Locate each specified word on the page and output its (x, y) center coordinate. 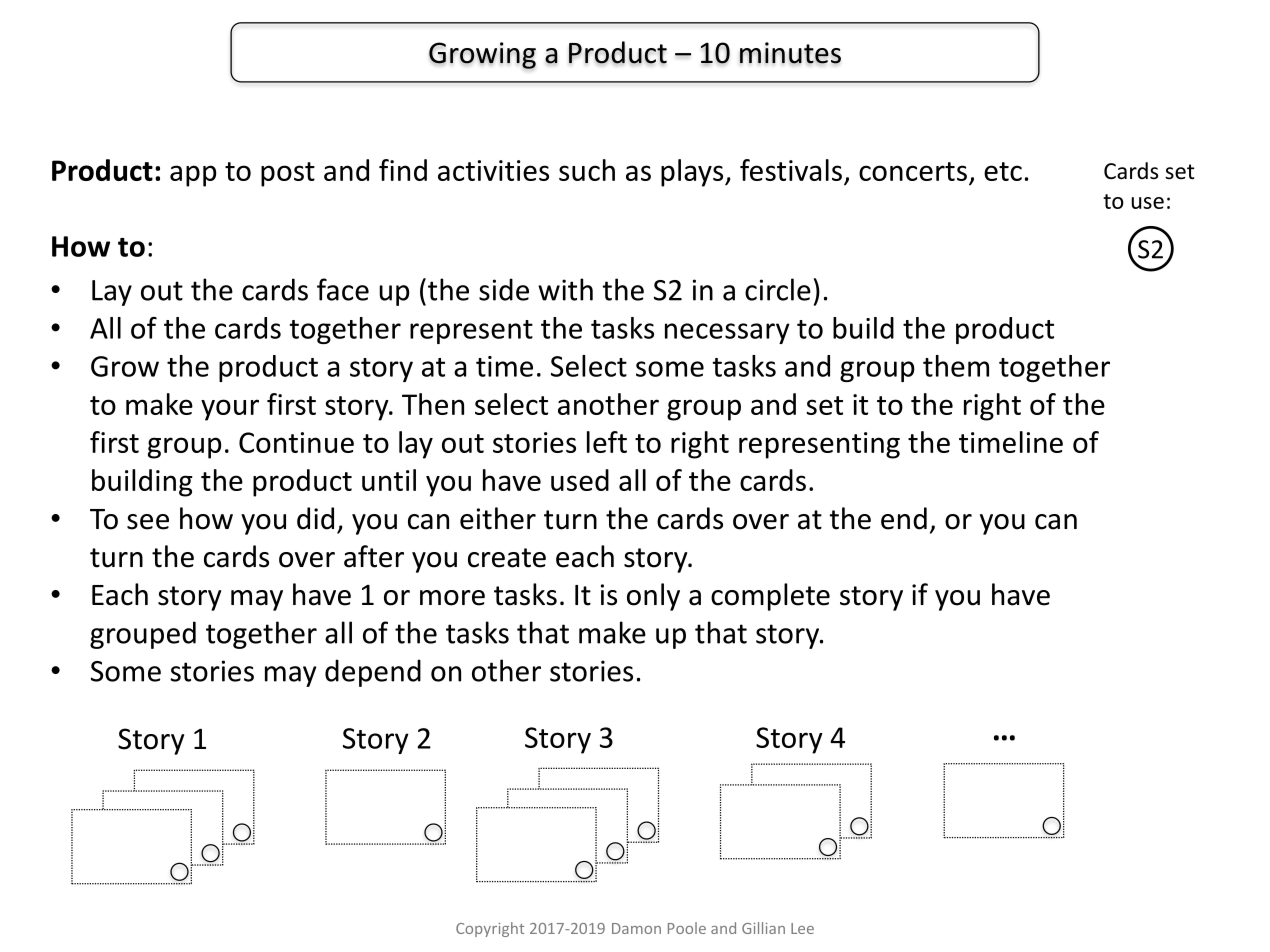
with (565, 289)
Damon (636, 928)
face (343, 289)
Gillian (763, 928)
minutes (790, 53)
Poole (687, 928)
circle (778, 289)
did (315, 518)
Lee (802, 928)
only (653, 597)
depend (373, 673)
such (587, 170)
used (580, 480)
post (288, 174)
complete (770, 597)
